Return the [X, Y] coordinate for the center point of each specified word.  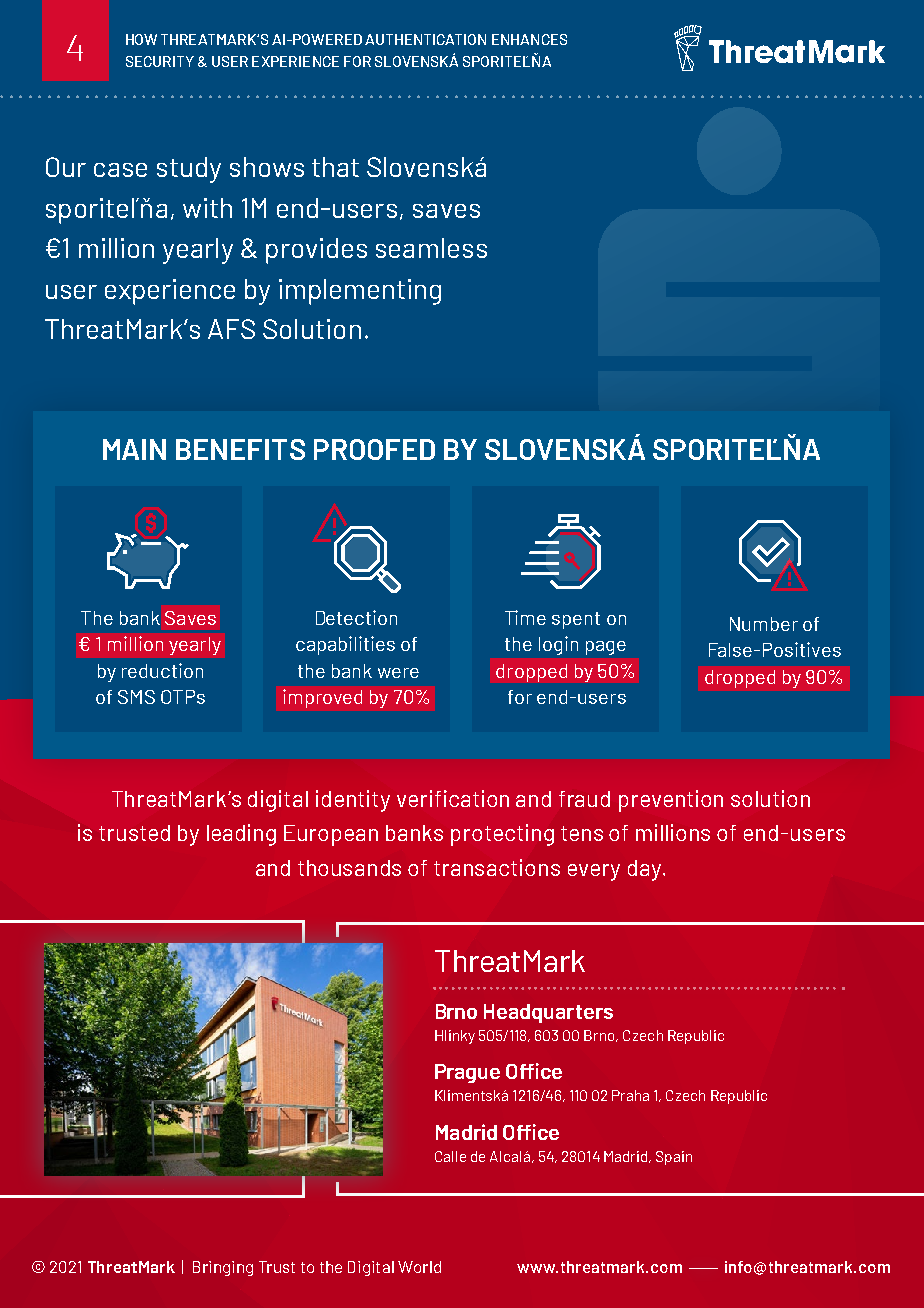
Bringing [223, 1268]
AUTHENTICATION [425, 39]
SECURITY [160, 61]
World [419, 1267]
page [606, 648]
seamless [431, 248]
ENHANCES [529, 39]
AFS [231, 329]
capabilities [345, 645]
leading [241, 835]
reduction [162, 670]
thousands [349, 868]
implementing [360, 292]
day [646, 870]
